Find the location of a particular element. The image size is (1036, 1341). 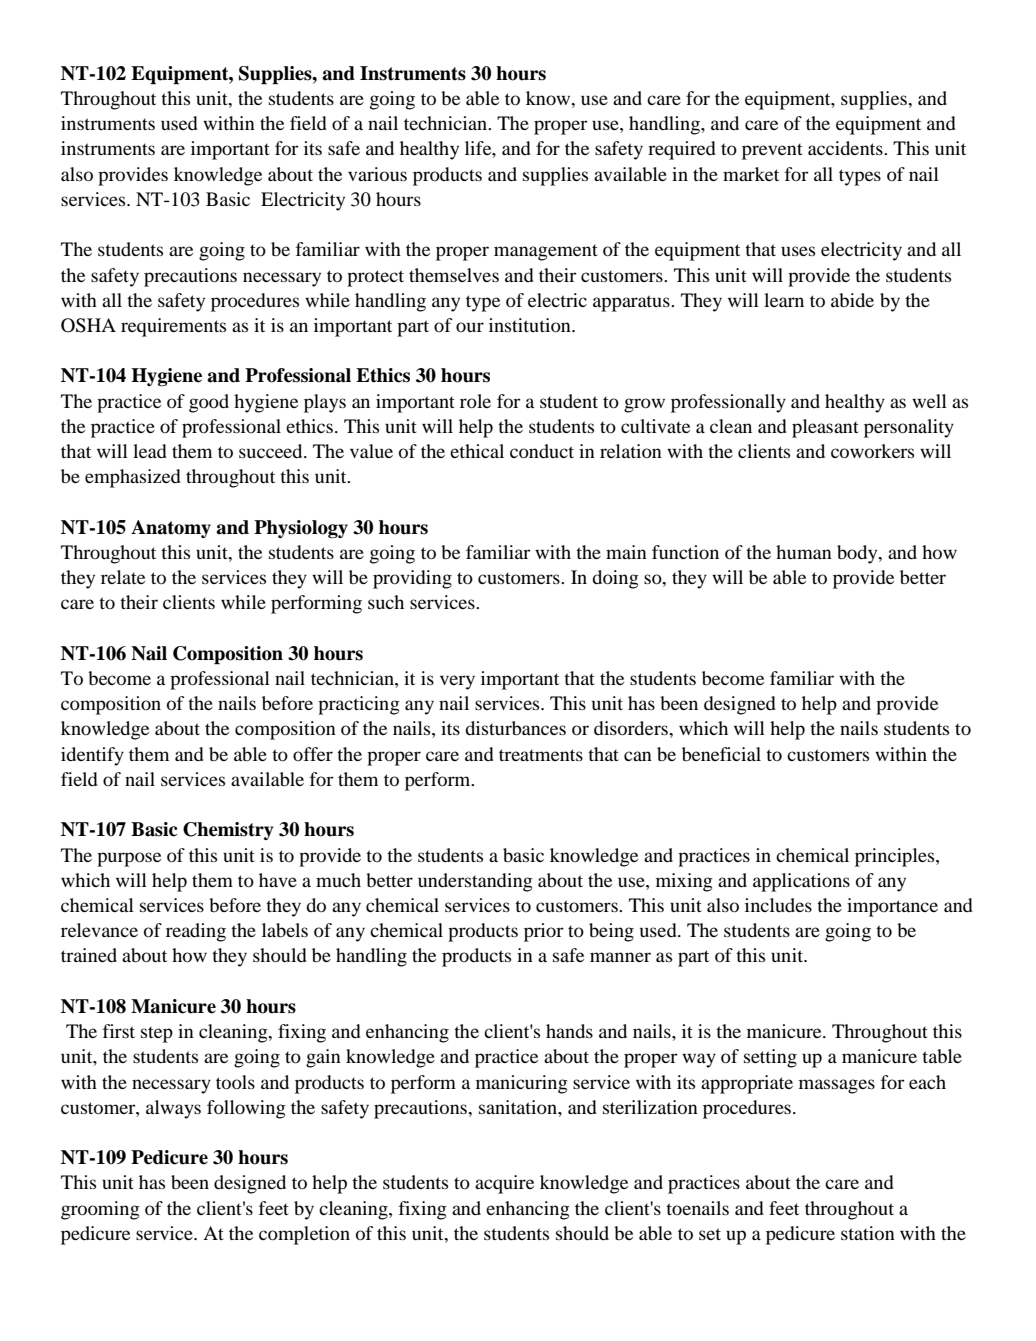

grooming is located at coordinates (100, 1210).
